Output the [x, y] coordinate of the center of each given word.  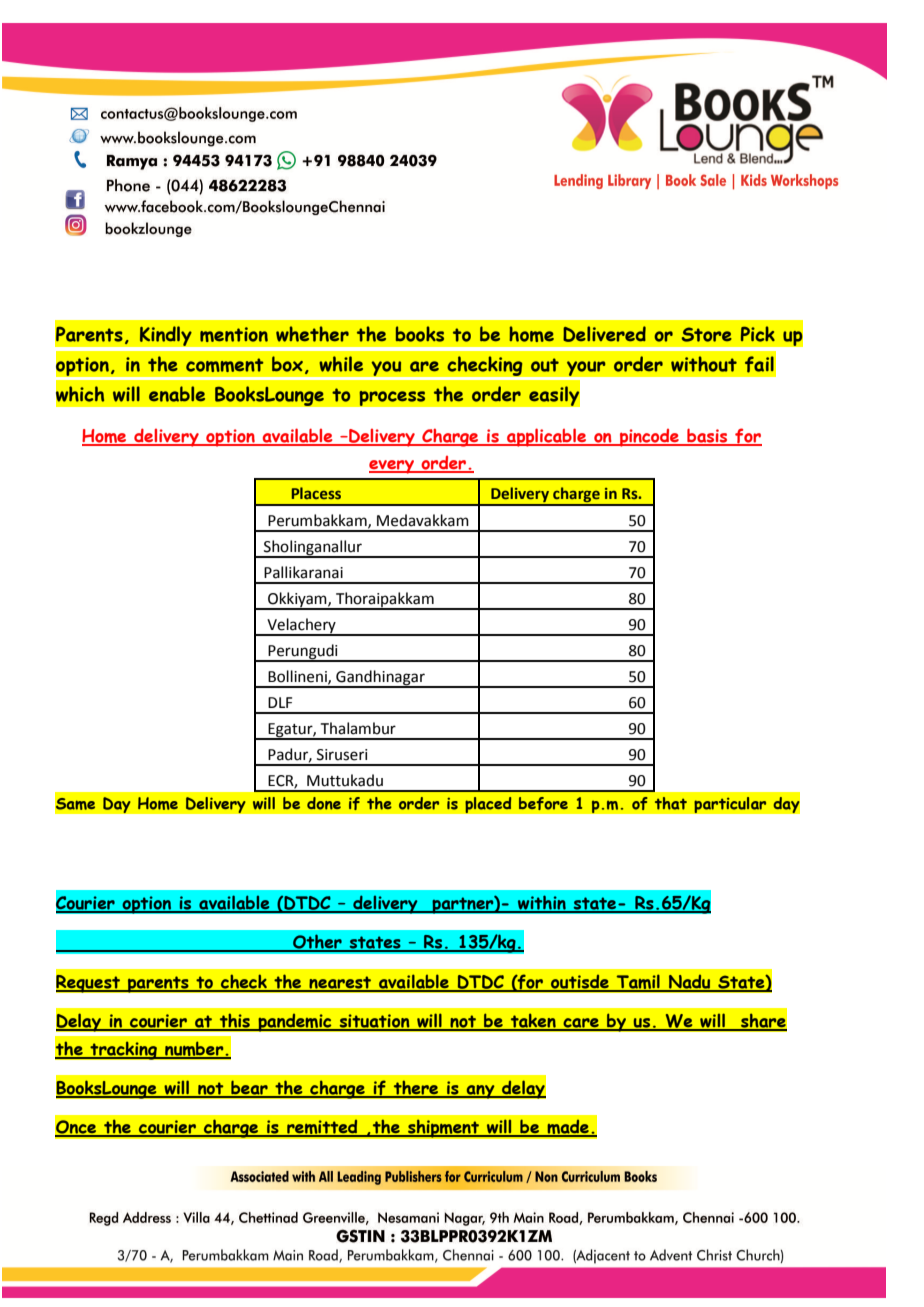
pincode [649, 438]
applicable [547, 437]
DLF [280, 702]
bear [249, 1088]
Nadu [690, 983]
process [392, 398]
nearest [340, 983]
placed [488, 805]
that [671, 803]
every [392, 467]
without [704, 364]
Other [317, 942]
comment [225, 365]
